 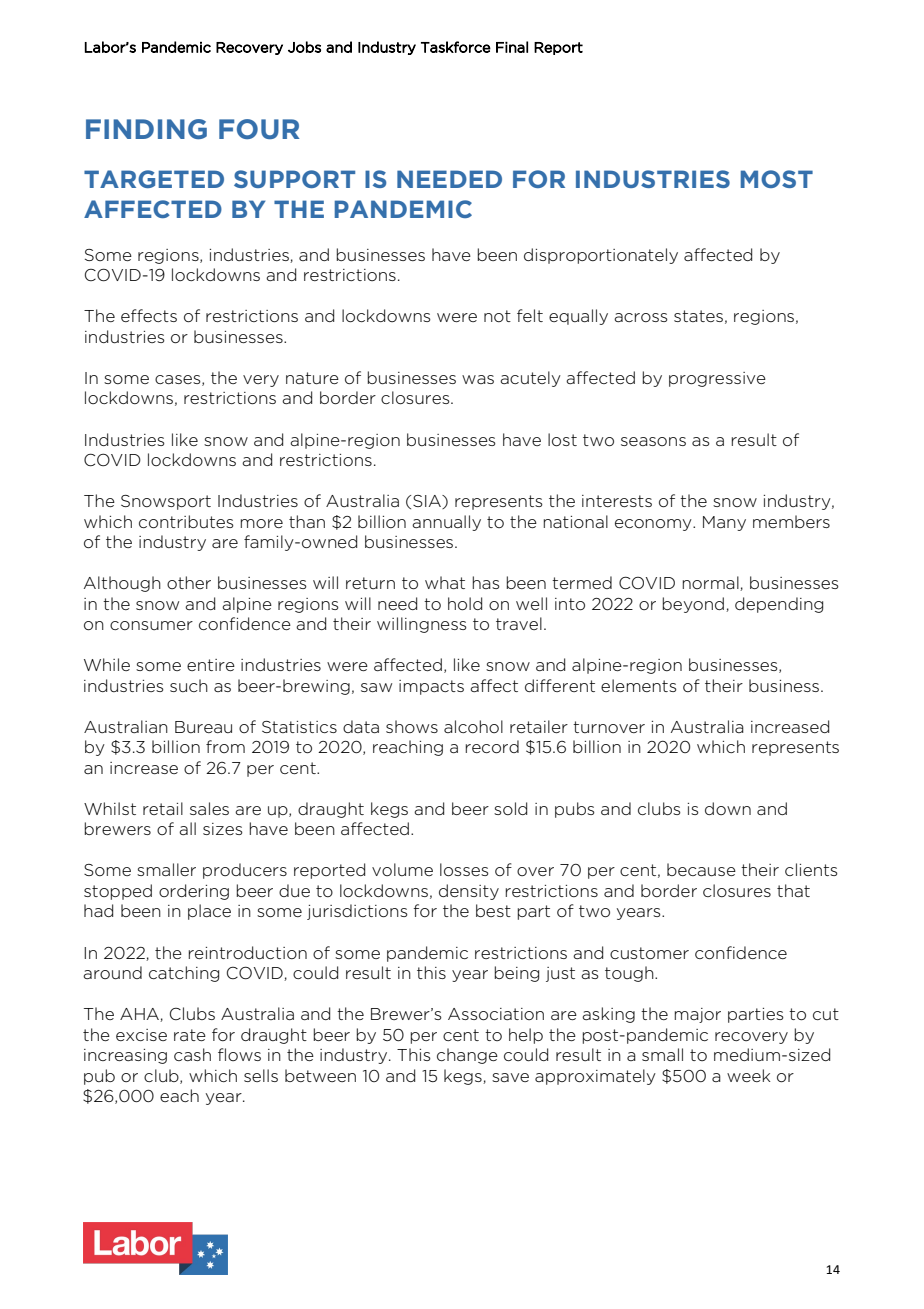 I want to click on elements, so click(x=639, y=685).
